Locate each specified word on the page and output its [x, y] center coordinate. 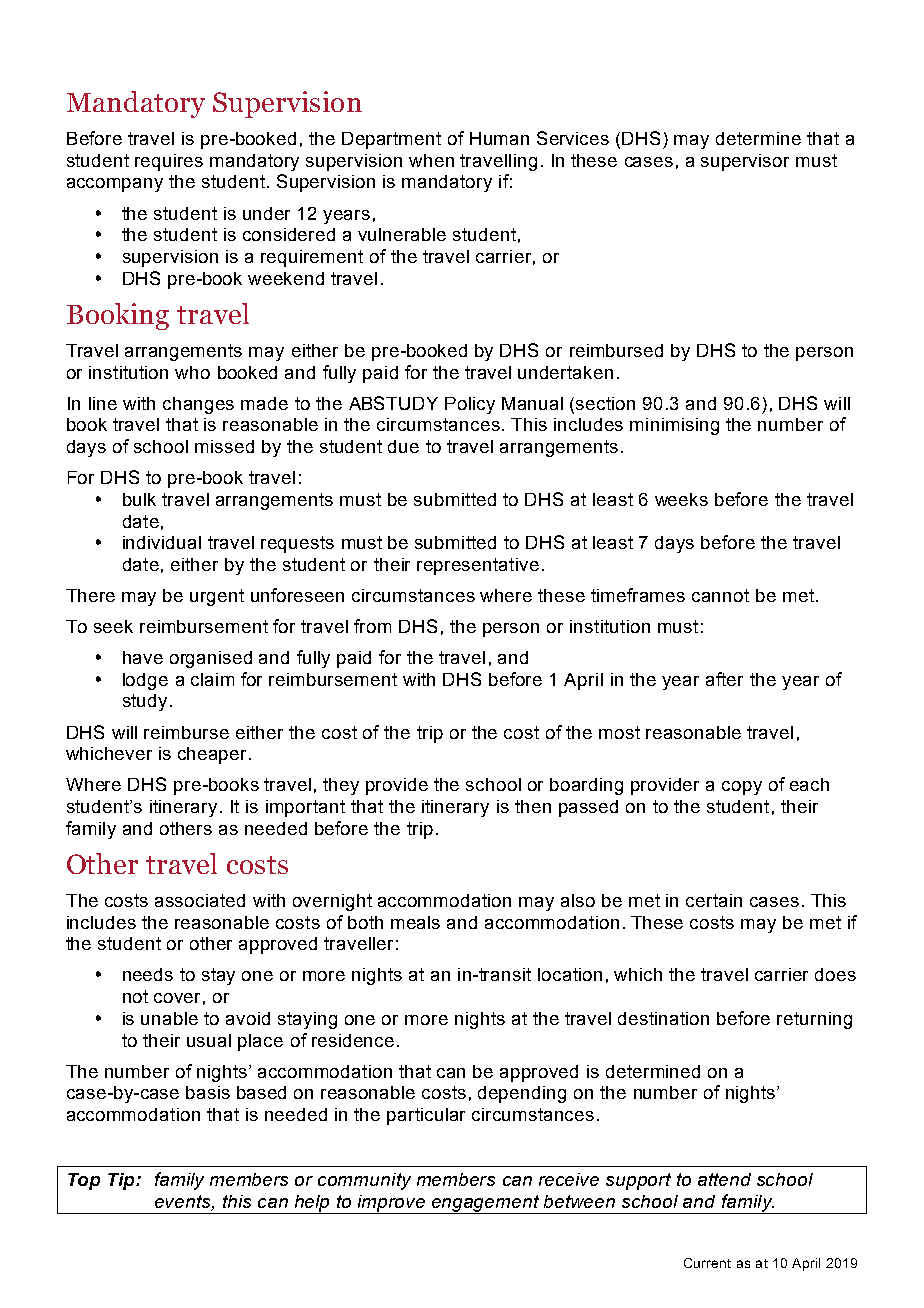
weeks [681, 499]
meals [415, 922]
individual [162, 542]
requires [169, 162]
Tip [122, 1181]
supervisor [745, 162]
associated [200, 900]
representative [478, 566]
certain [714, 900]
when [431, 160]
